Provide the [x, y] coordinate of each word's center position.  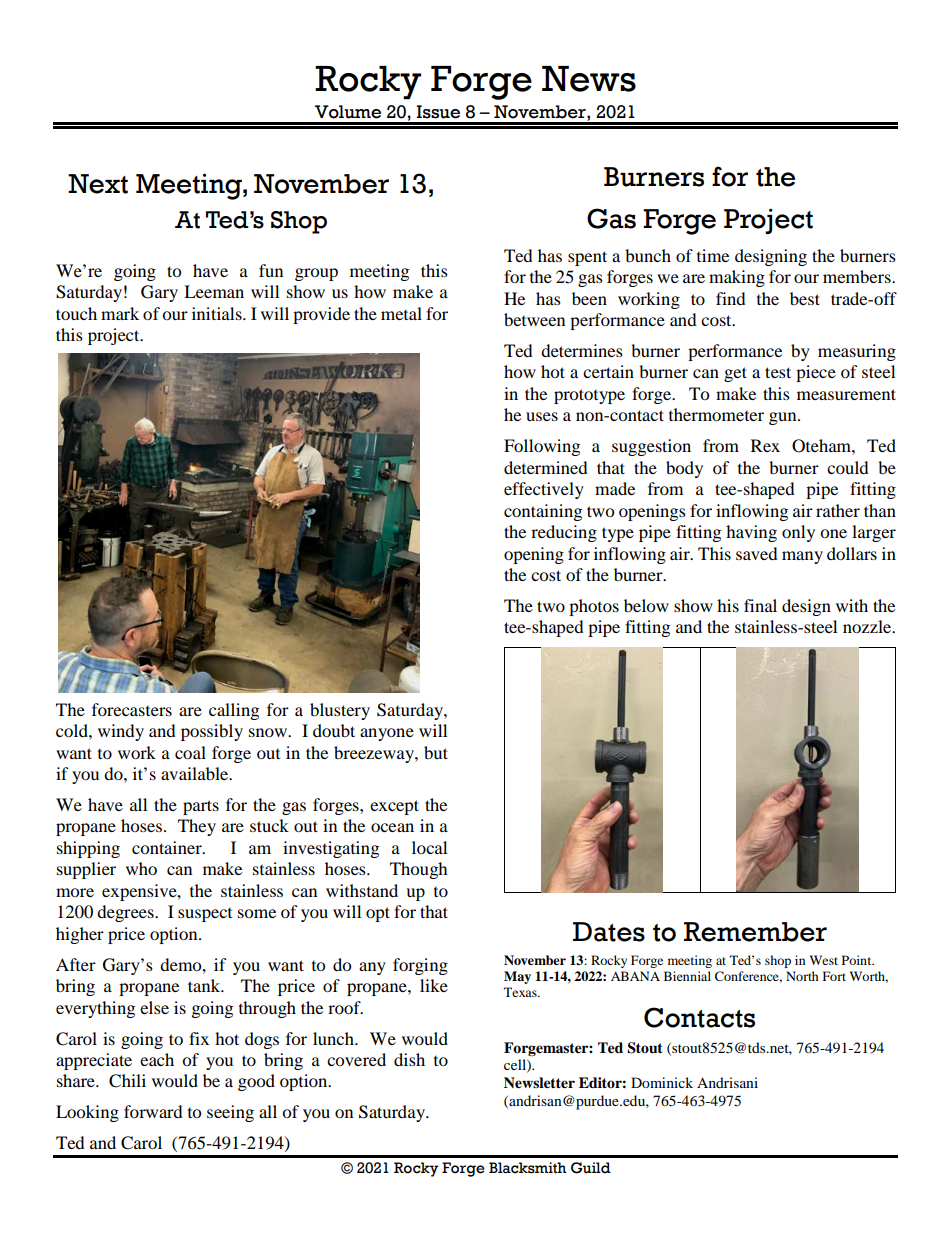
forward [153, 1111]
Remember [755, 932]
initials [218, 313]
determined [546, 467]
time [713, 255]
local [429, 847]
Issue [438, 112]
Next [98, 184]
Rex [765, 445]
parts [201, 807]
